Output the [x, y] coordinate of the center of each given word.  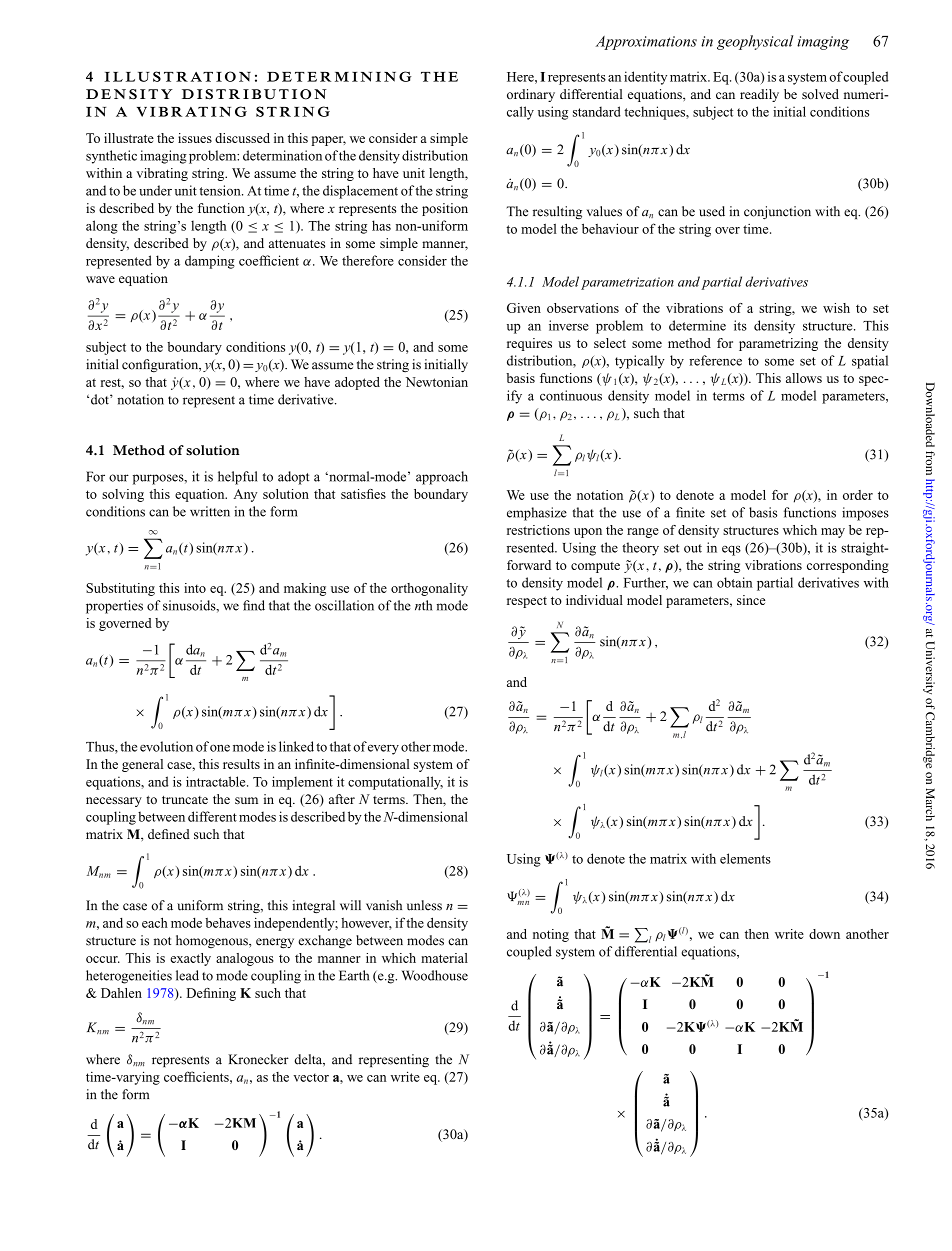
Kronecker [258, 1059]
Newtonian [437, 382]
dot [101, 399]
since [751, 600]
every [383, 749]
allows [804, 378]
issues [195, 138]
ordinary [531, 95]
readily [759, 95]
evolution [166, 746]
